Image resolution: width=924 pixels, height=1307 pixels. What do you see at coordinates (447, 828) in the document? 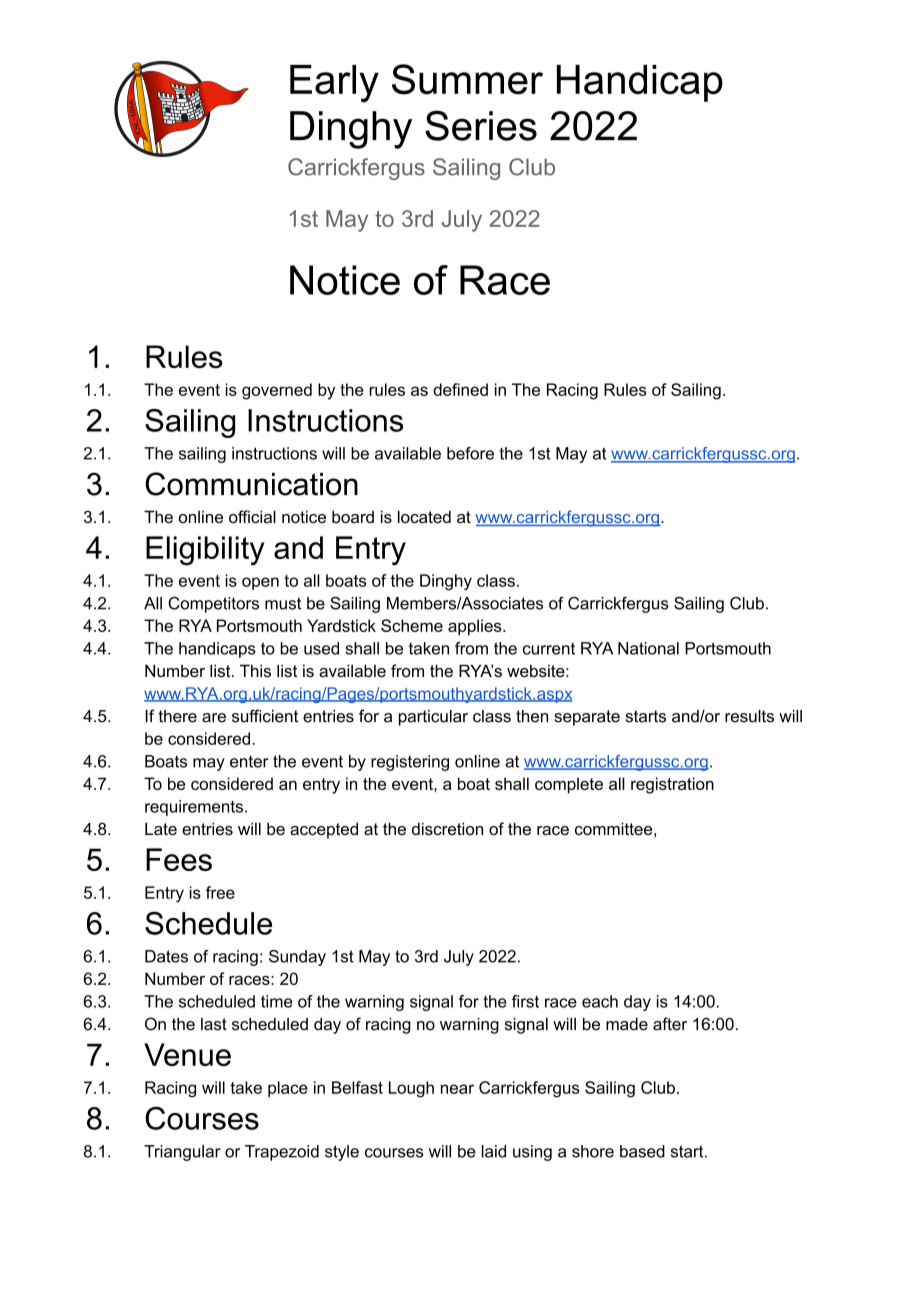
I see `discretion` at bounding box center [447, 828].
